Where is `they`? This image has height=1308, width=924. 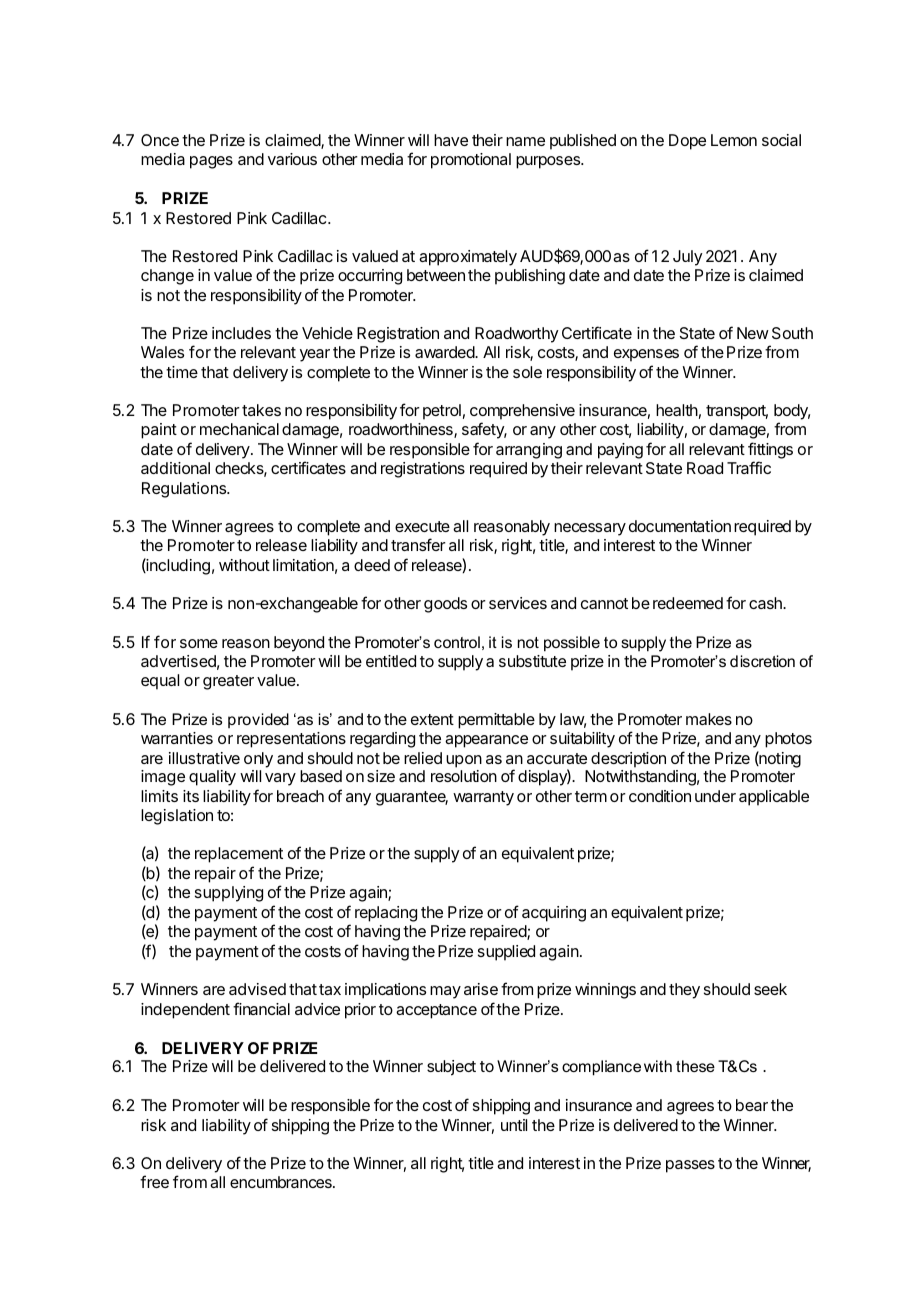 they is located at coordinates (684, 991).
